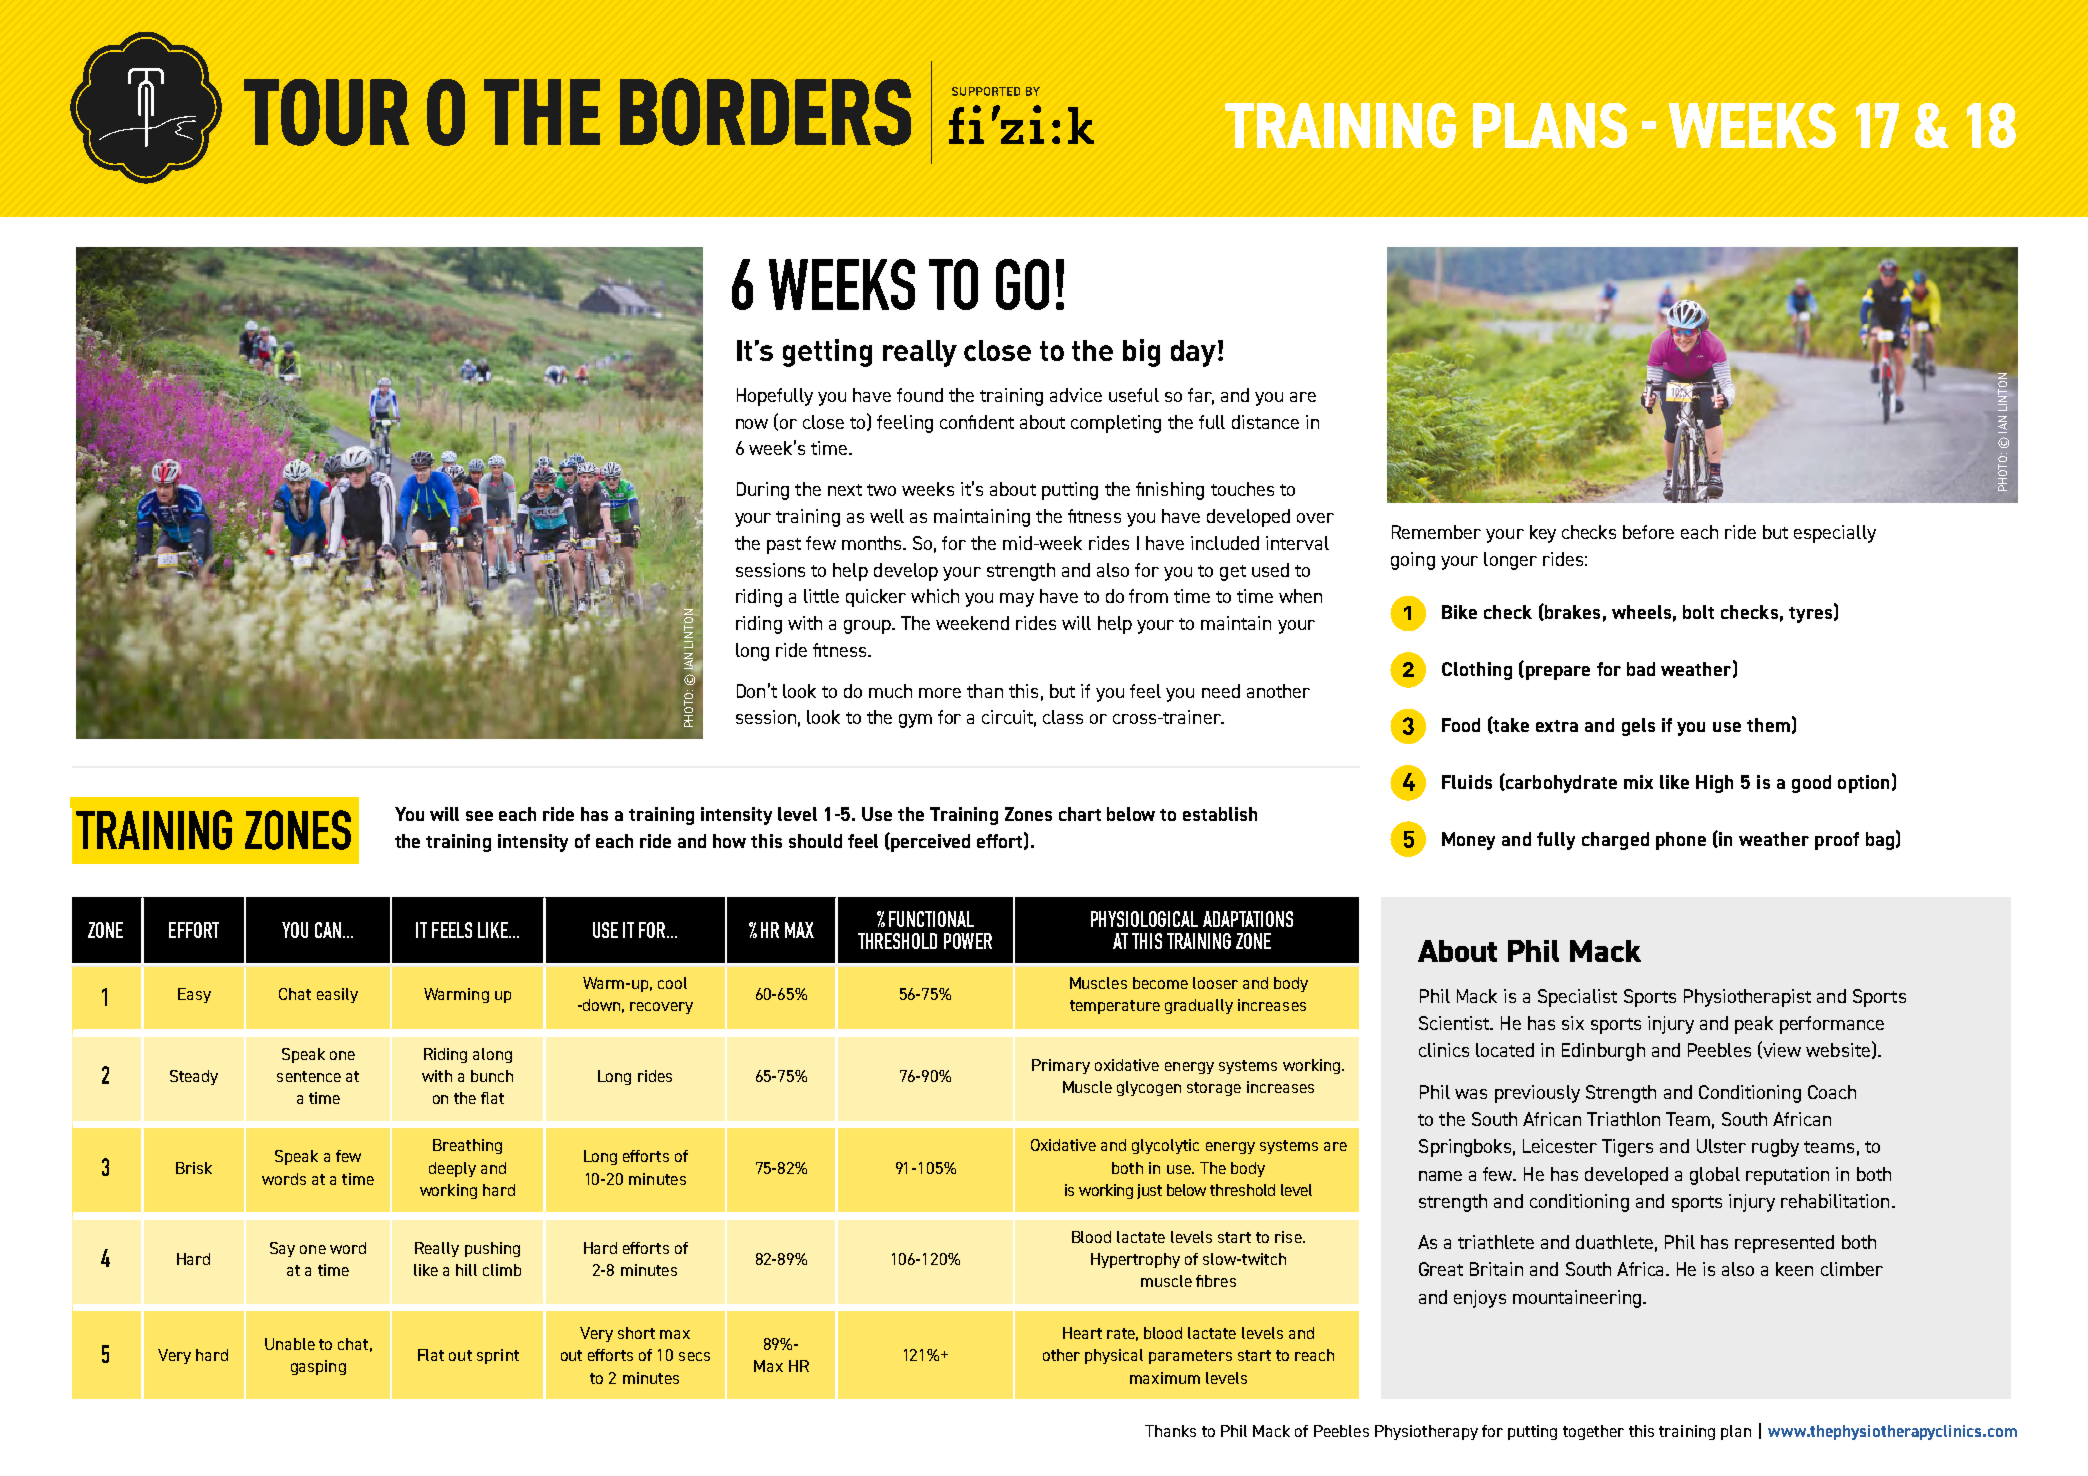 This image has width=2088, height=1476. Describe the element at coordinates (1080, 814) in the image. I see `chart` at that location.
